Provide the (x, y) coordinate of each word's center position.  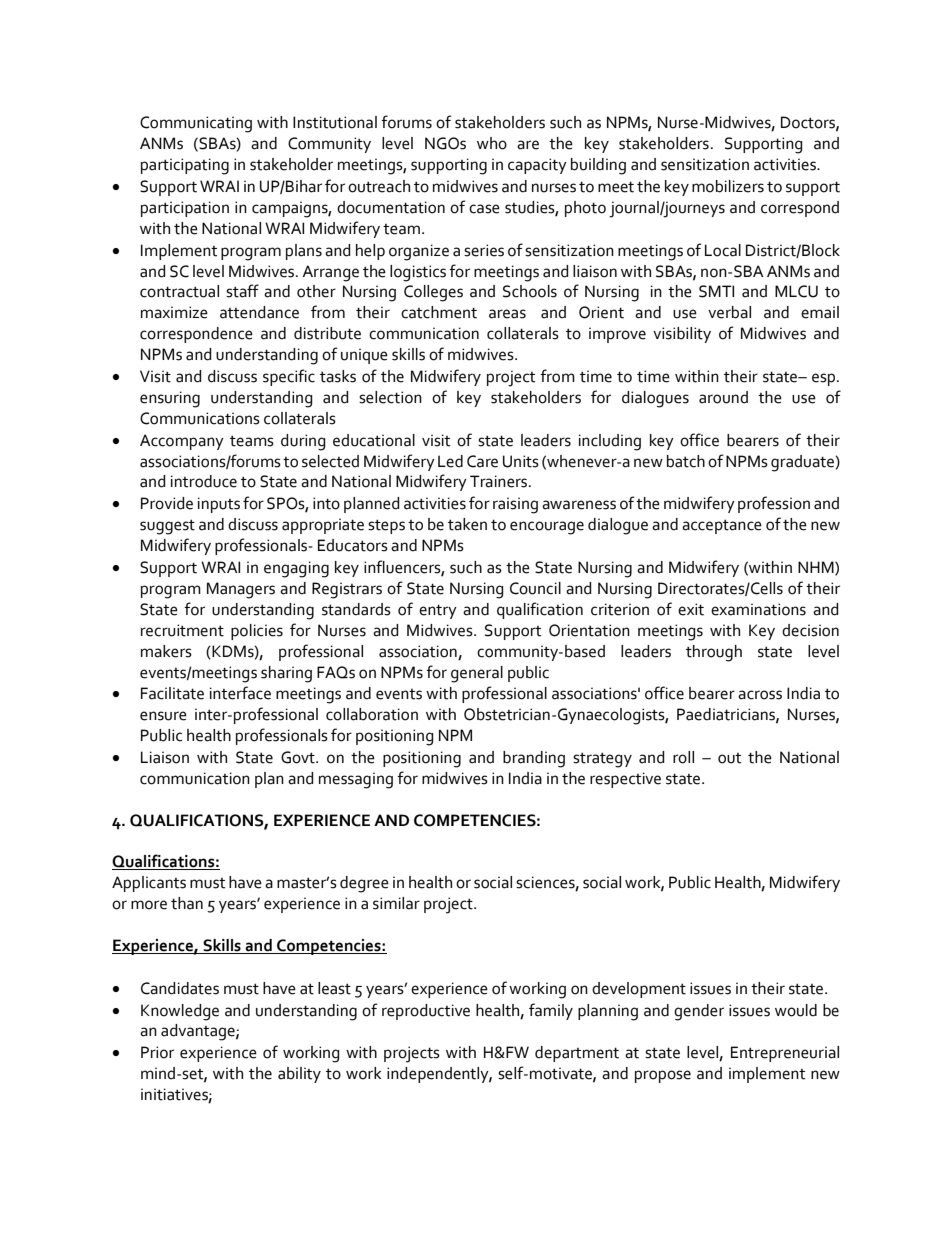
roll (683, 757)
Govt (299, 757)
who (492, 143)
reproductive (426, 1012)
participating (185, 166)
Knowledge (180, 1012)
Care (482, 461)
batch (686, 461)
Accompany (182, 442)
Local (723, 250)
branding (534, 759)
